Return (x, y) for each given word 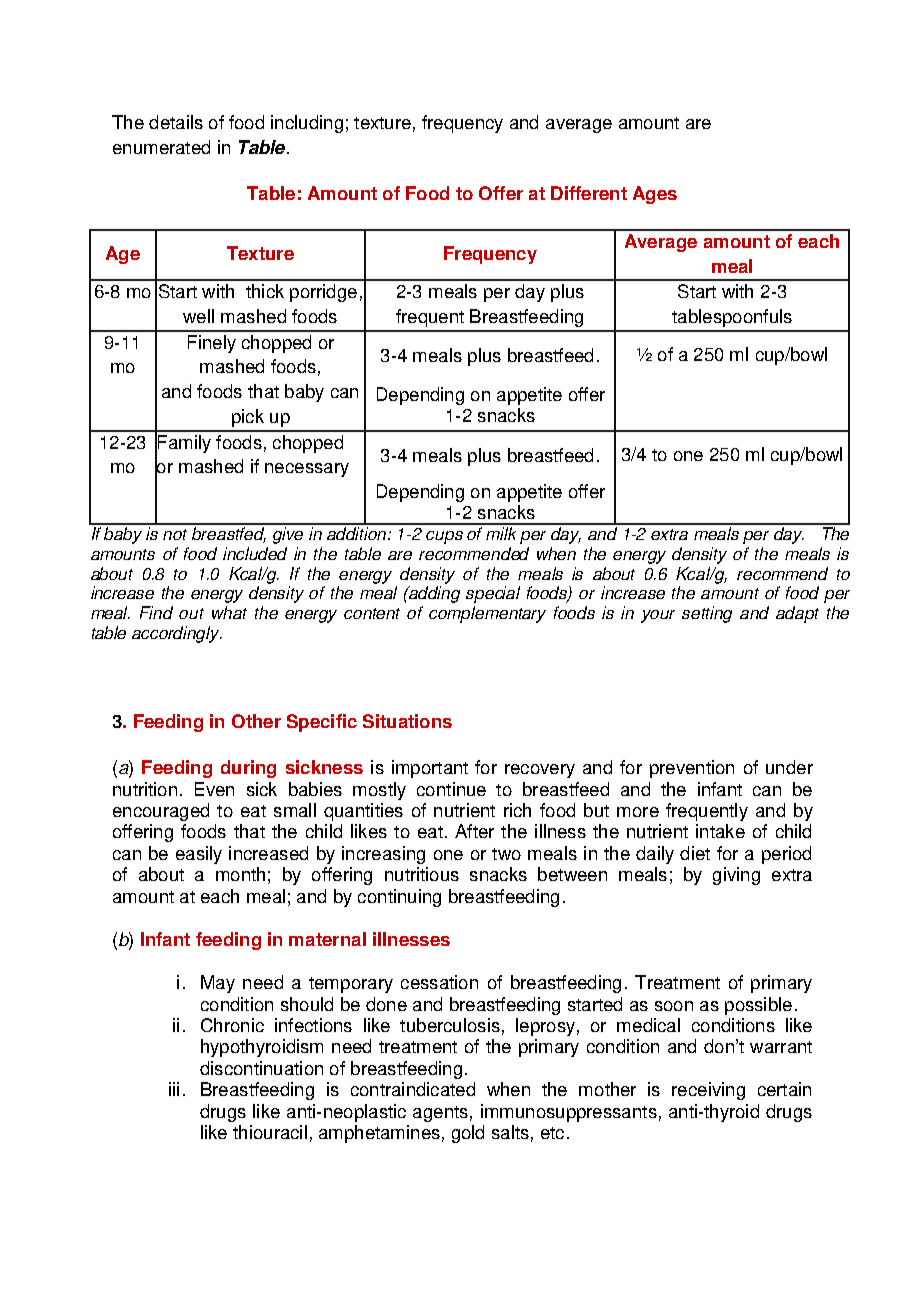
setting (707, 614)
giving (736, 876)
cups (444, 537)
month (240, 874)
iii (174, 1089)
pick (248, 418)
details (176, 122)
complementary (487, 614)
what (229, 612)
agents (440, 1114)
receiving (708, 1091)
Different (589, 193)
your (658, 616)
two (506, 854)
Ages (655, 195)
